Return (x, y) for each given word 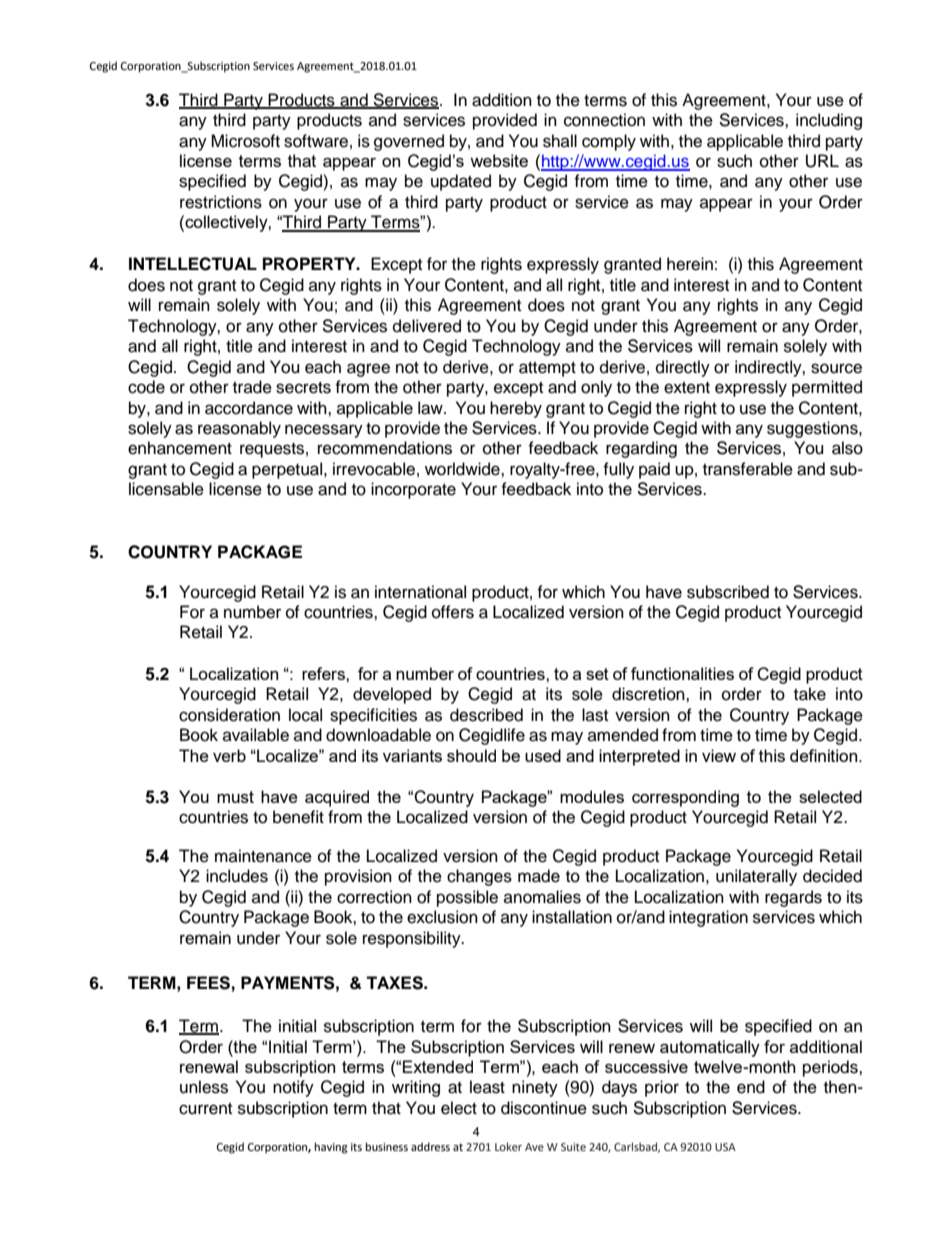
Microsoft (245, 141)
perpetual (288, 470)
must (235, 797)
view (719, 755)
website (499, 160)
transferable (748, 469)
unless (204, 1087)
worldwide (463, 469)
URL (822, 161)
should (471, 755)
